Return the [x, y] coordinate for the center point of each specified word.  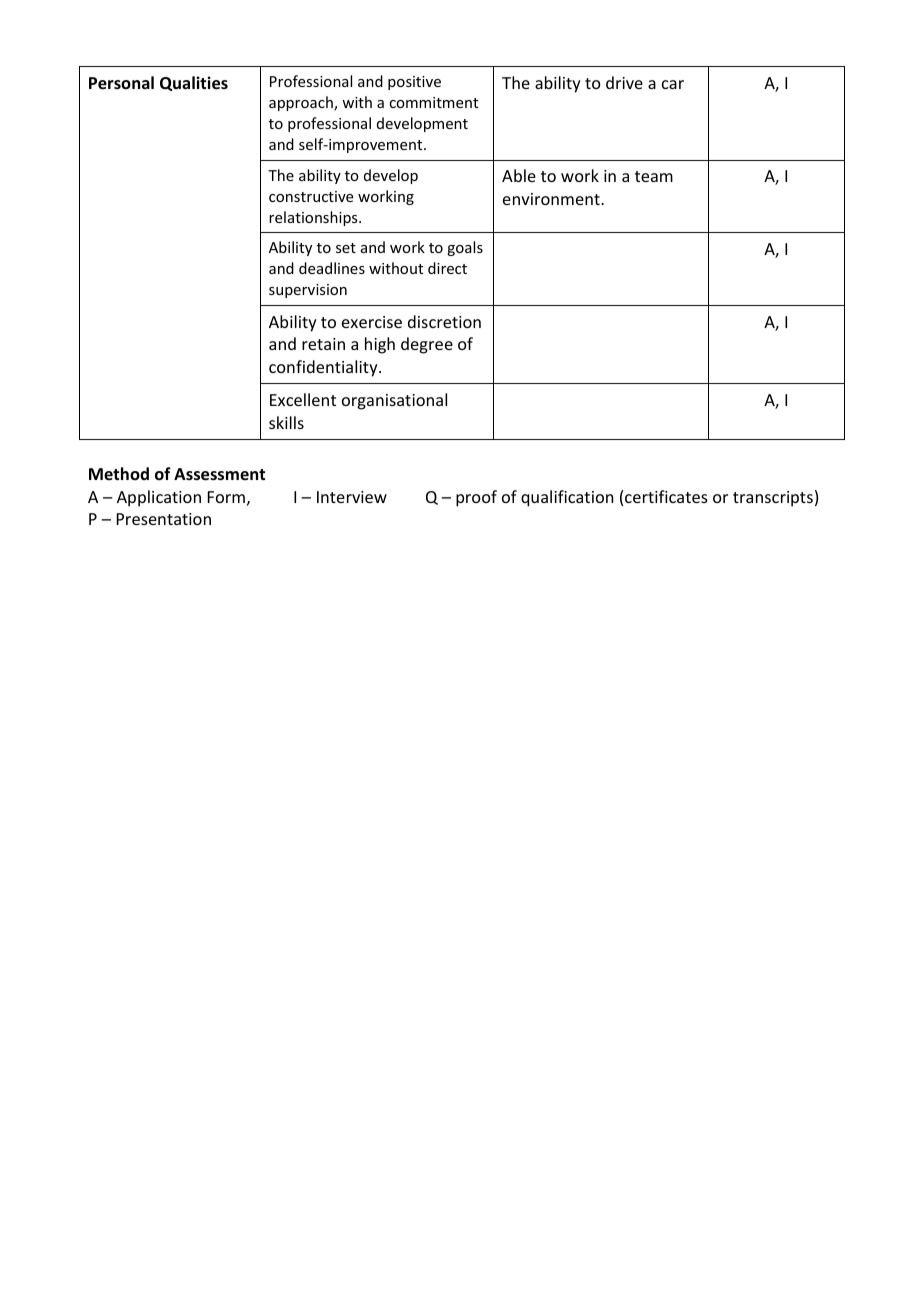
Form [226, 497]
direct [447, 268]
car [673, 84]
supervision [308, 291]
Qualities [194, 83]
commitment [433, 102]
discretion [444, 321]
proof [476, 498]
